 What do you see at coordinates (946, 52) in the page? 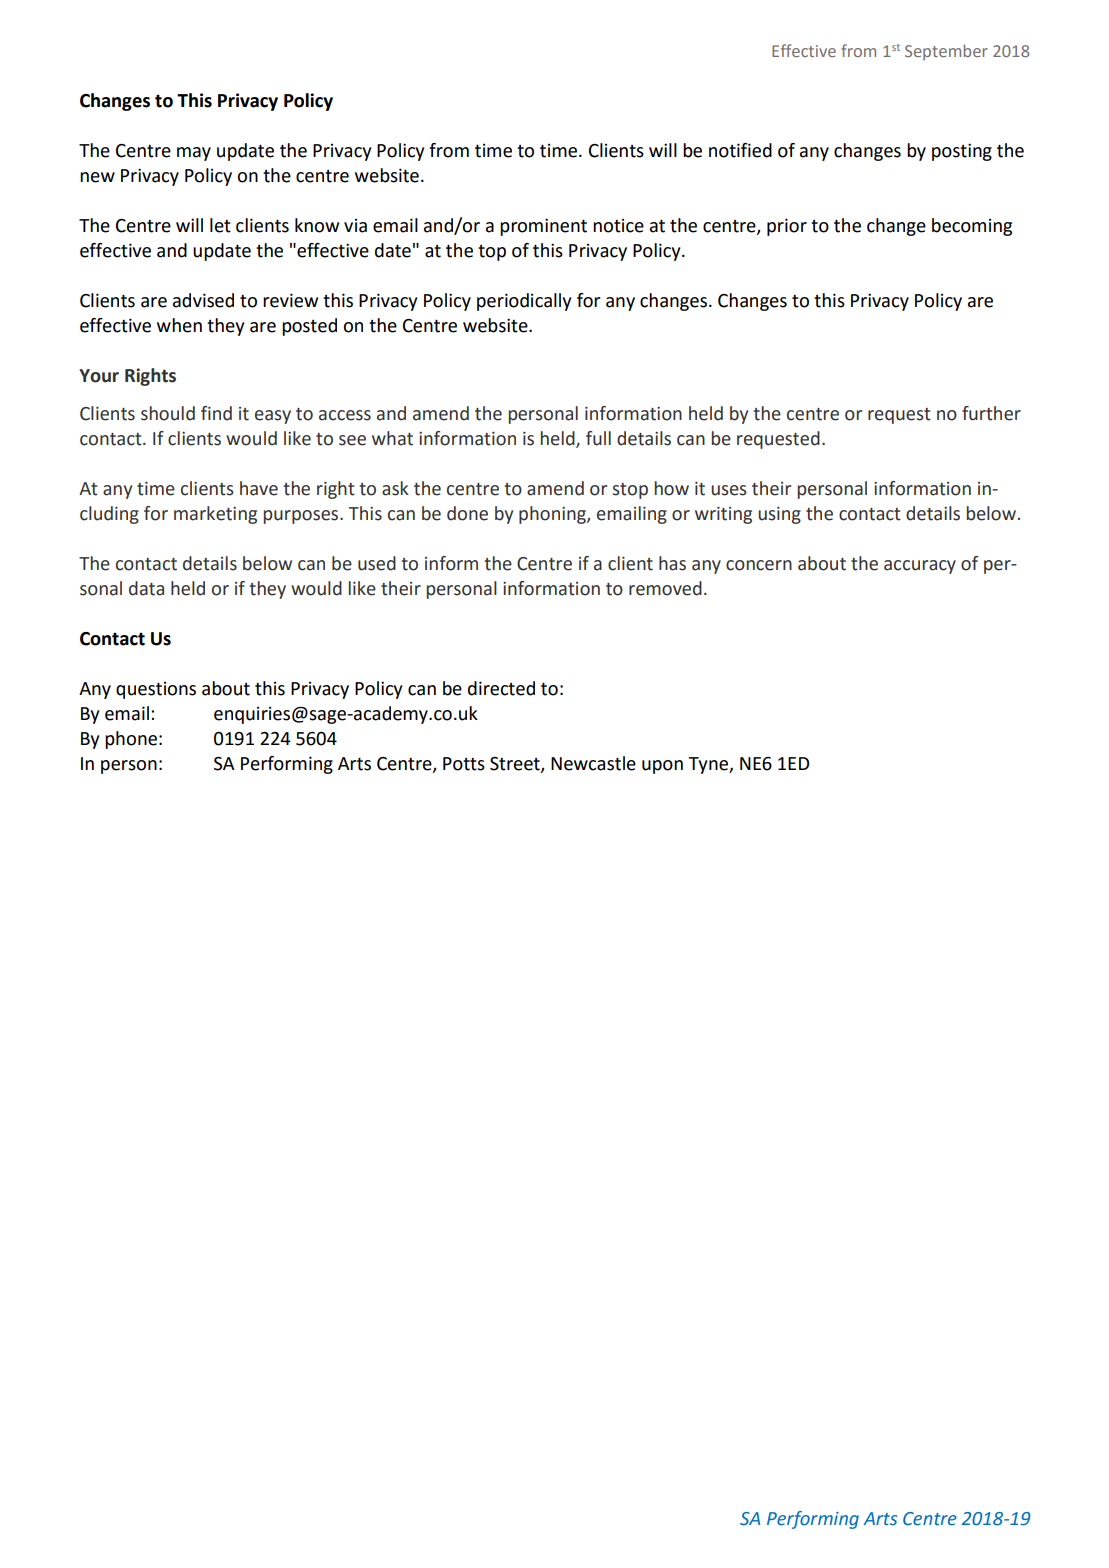
I see `September` at bounding box center [946, 52].
